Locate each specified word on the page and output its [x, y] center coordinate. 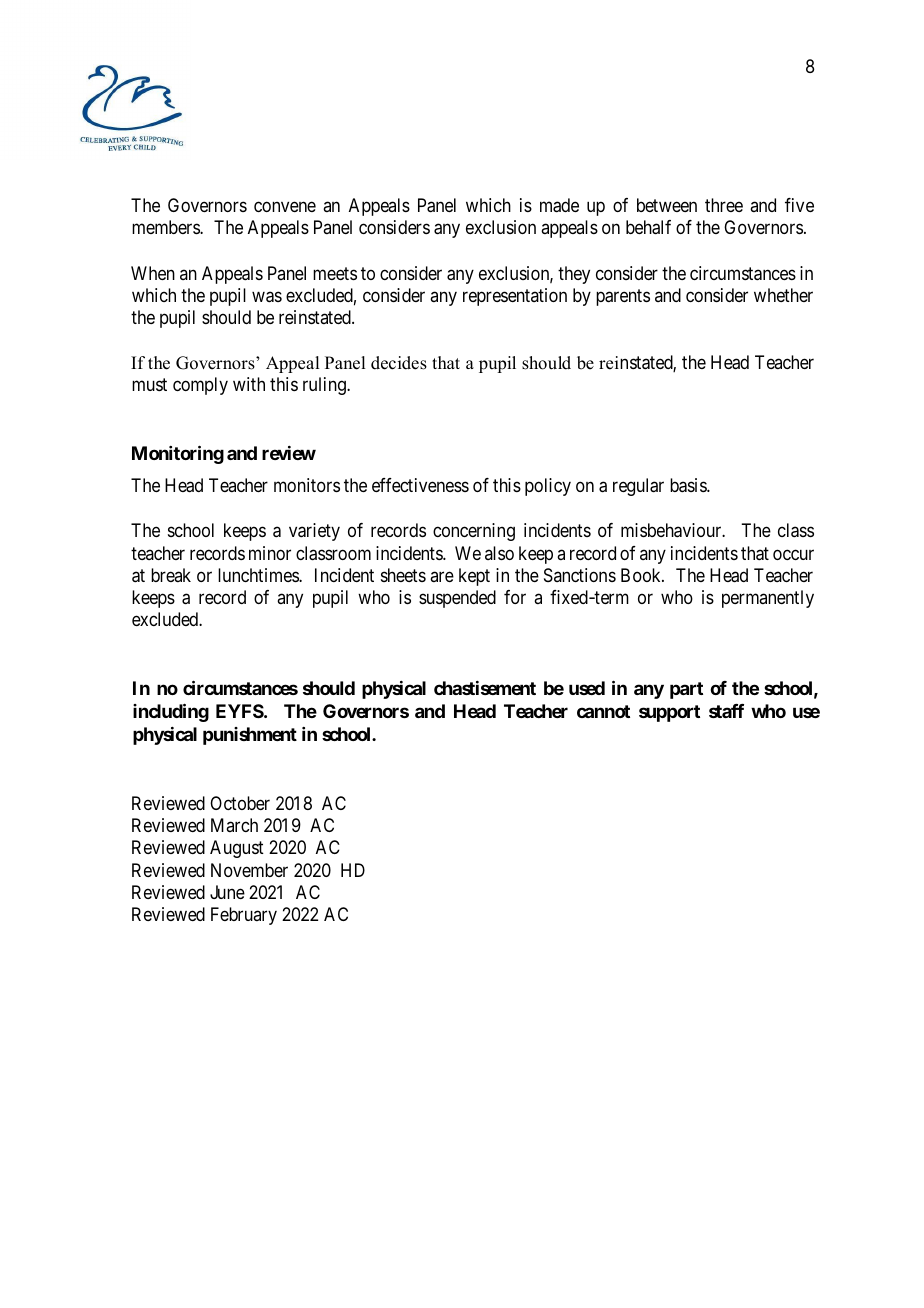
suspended [457, 599]
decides [399, 363]
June [227, 892]
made [559, 205]
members [166, 227]
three [724, 205]
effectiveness [420, 485]
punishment [250, 736]
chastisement [485, 688]
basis [689, 485]
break [171, 575]
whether [783, 295]
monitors [307, 485]
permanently [768, 599]
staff [726, 711]
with [249, 384]
